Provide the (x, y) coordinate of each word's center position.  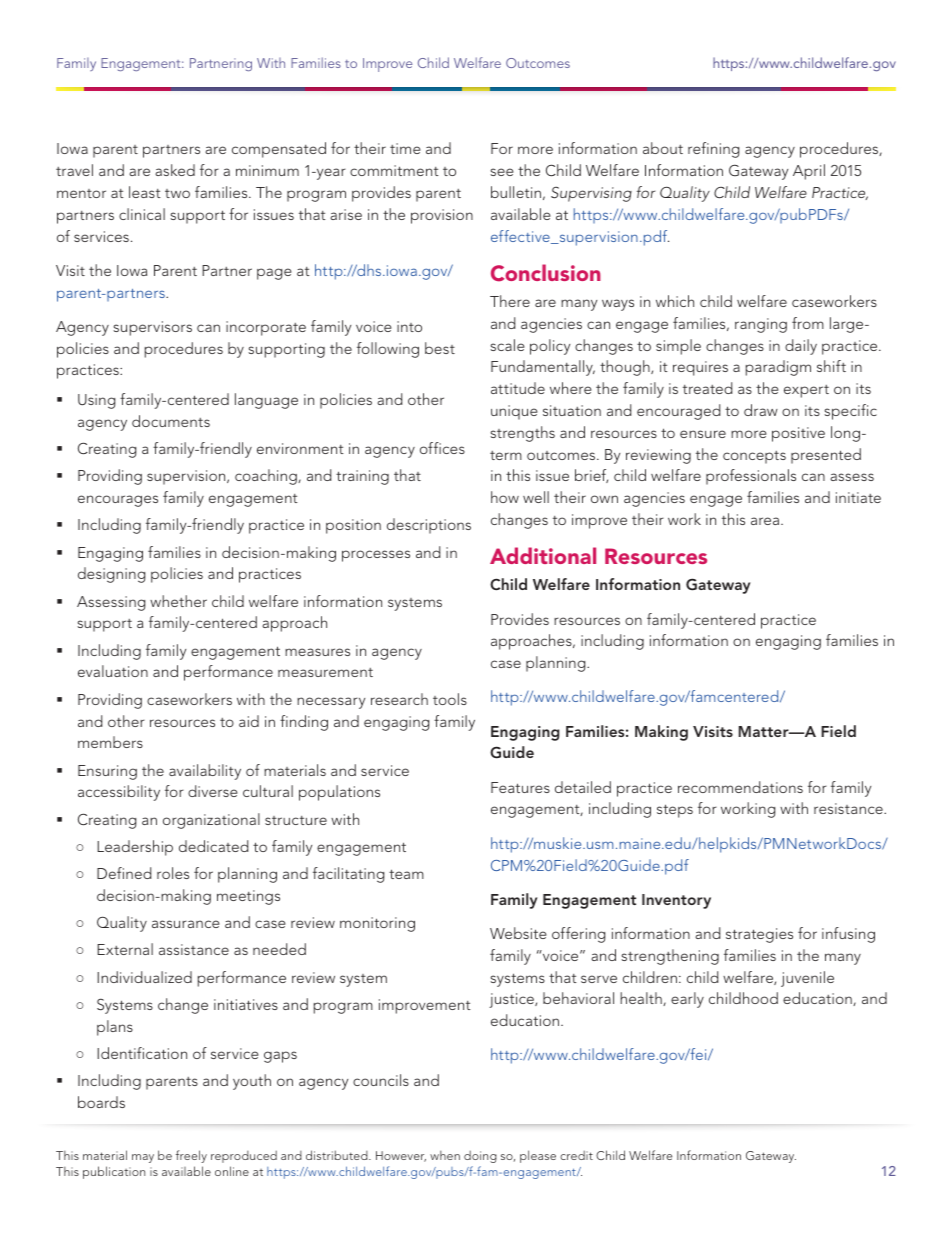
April (809, 172)
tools (450, 699)
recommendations (740, 787)
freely (191, 1156)
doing (480, 1157)
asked (175, 170)
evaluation (113, 671)
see (502, 172)
